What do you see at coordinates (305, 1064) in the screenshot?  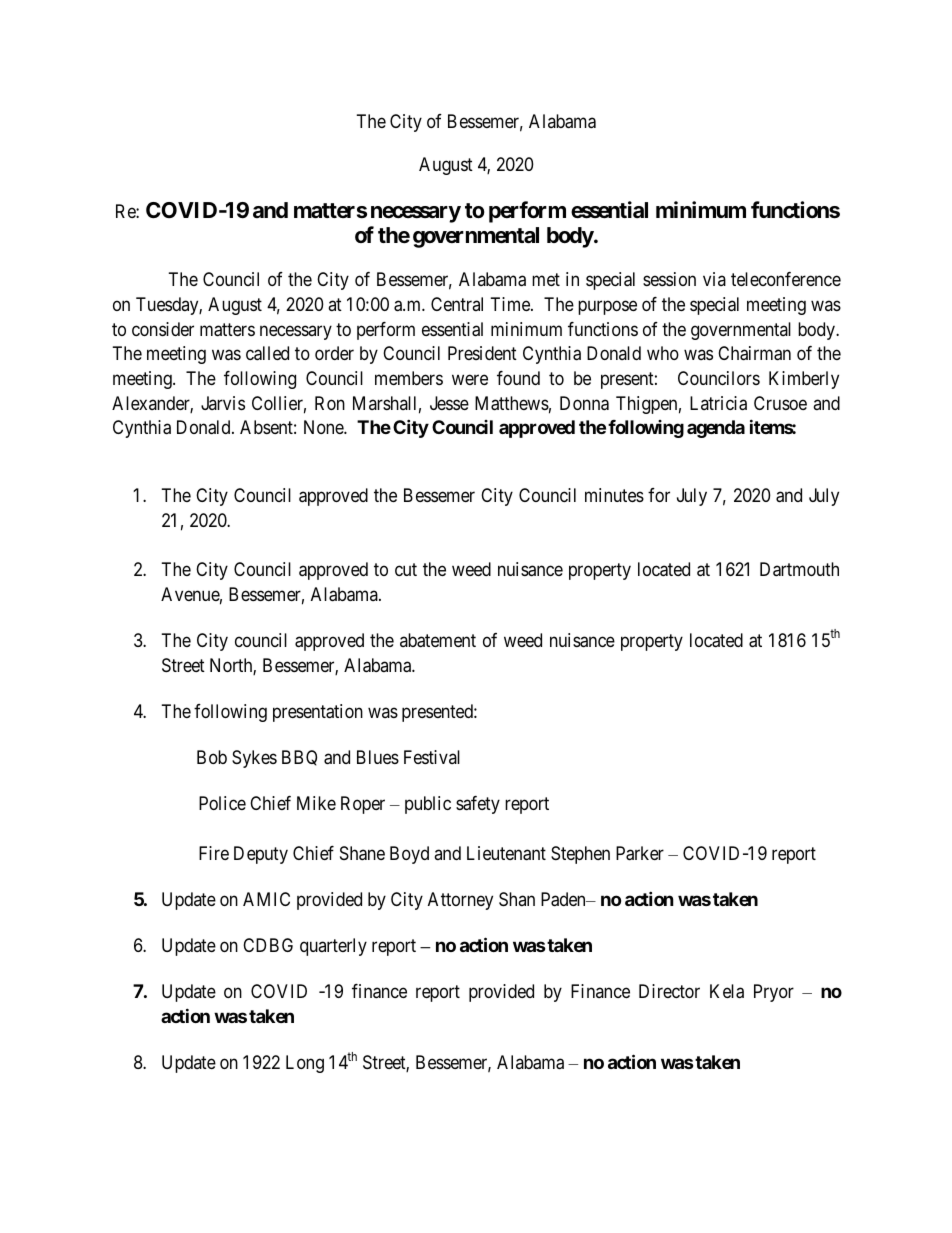 I see `Long` at bounding box center [305, 1064].
